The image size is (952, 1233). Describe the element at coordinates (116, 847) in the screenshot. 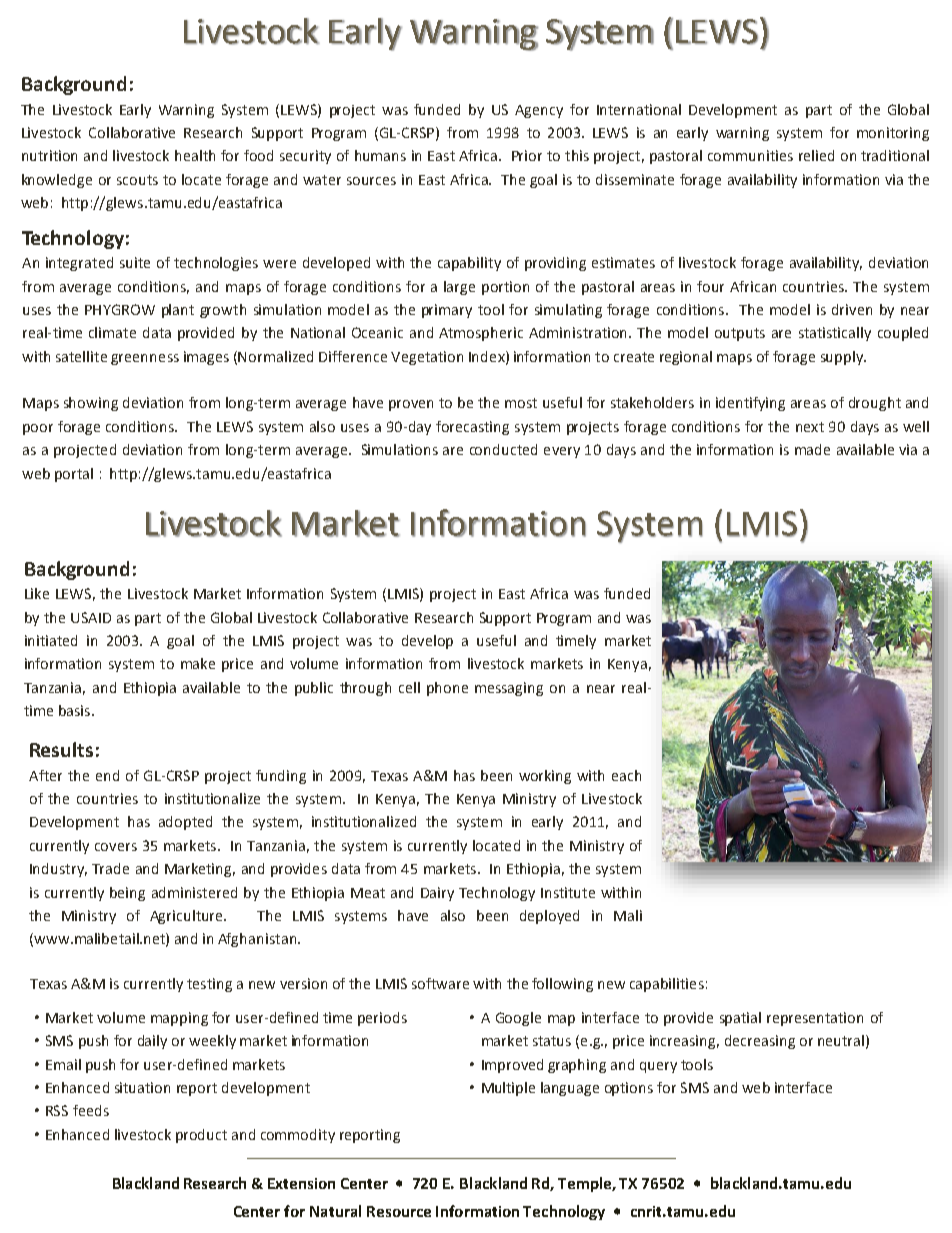

I see `covers` at that location.
